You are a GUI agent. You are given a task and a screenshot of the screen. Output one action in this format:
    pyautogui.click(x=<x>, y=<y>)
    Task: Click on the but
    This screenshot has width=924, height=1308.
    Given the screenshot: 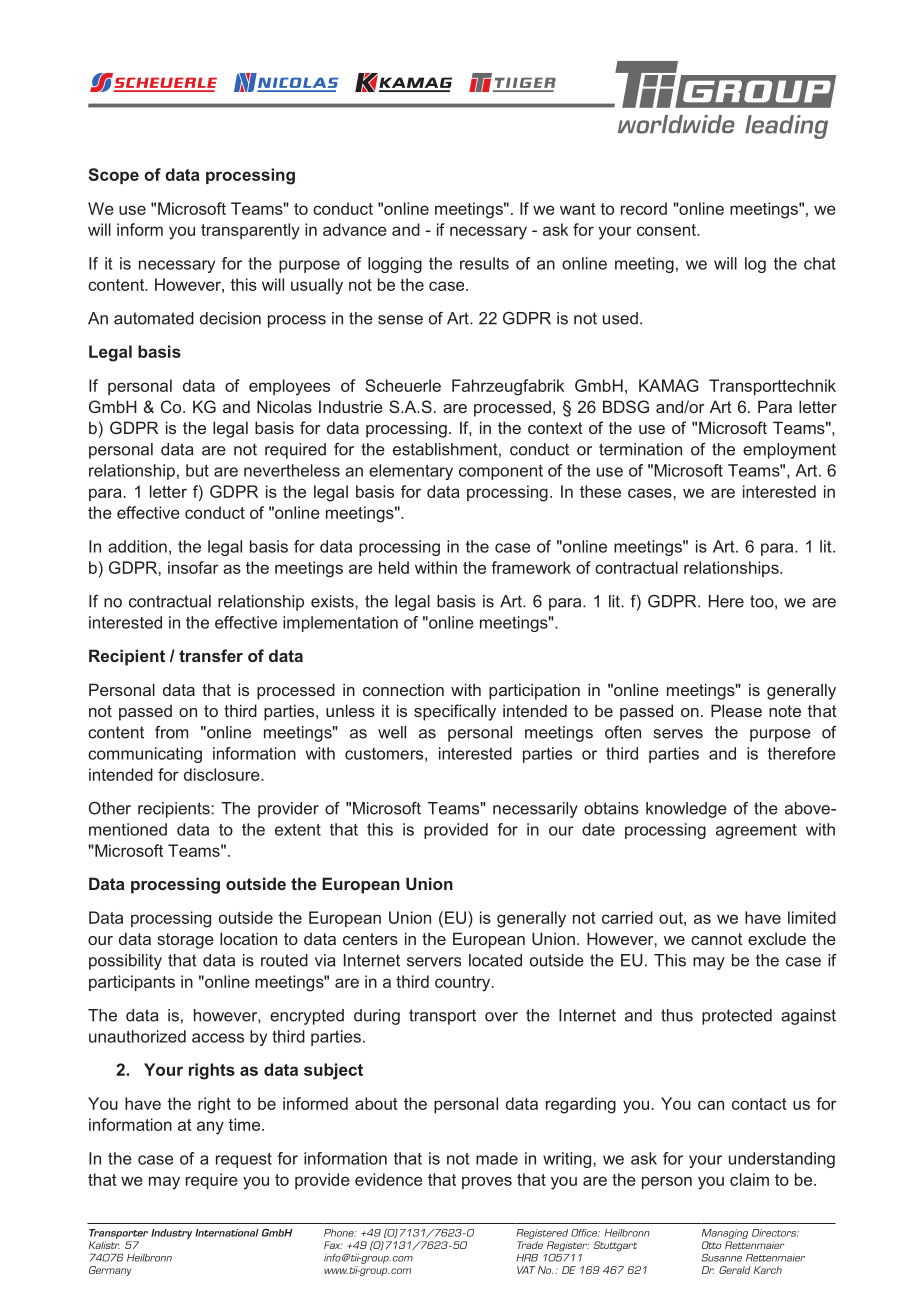 What is the action you would take?
    pyautogui.click(x=197, y=470)
